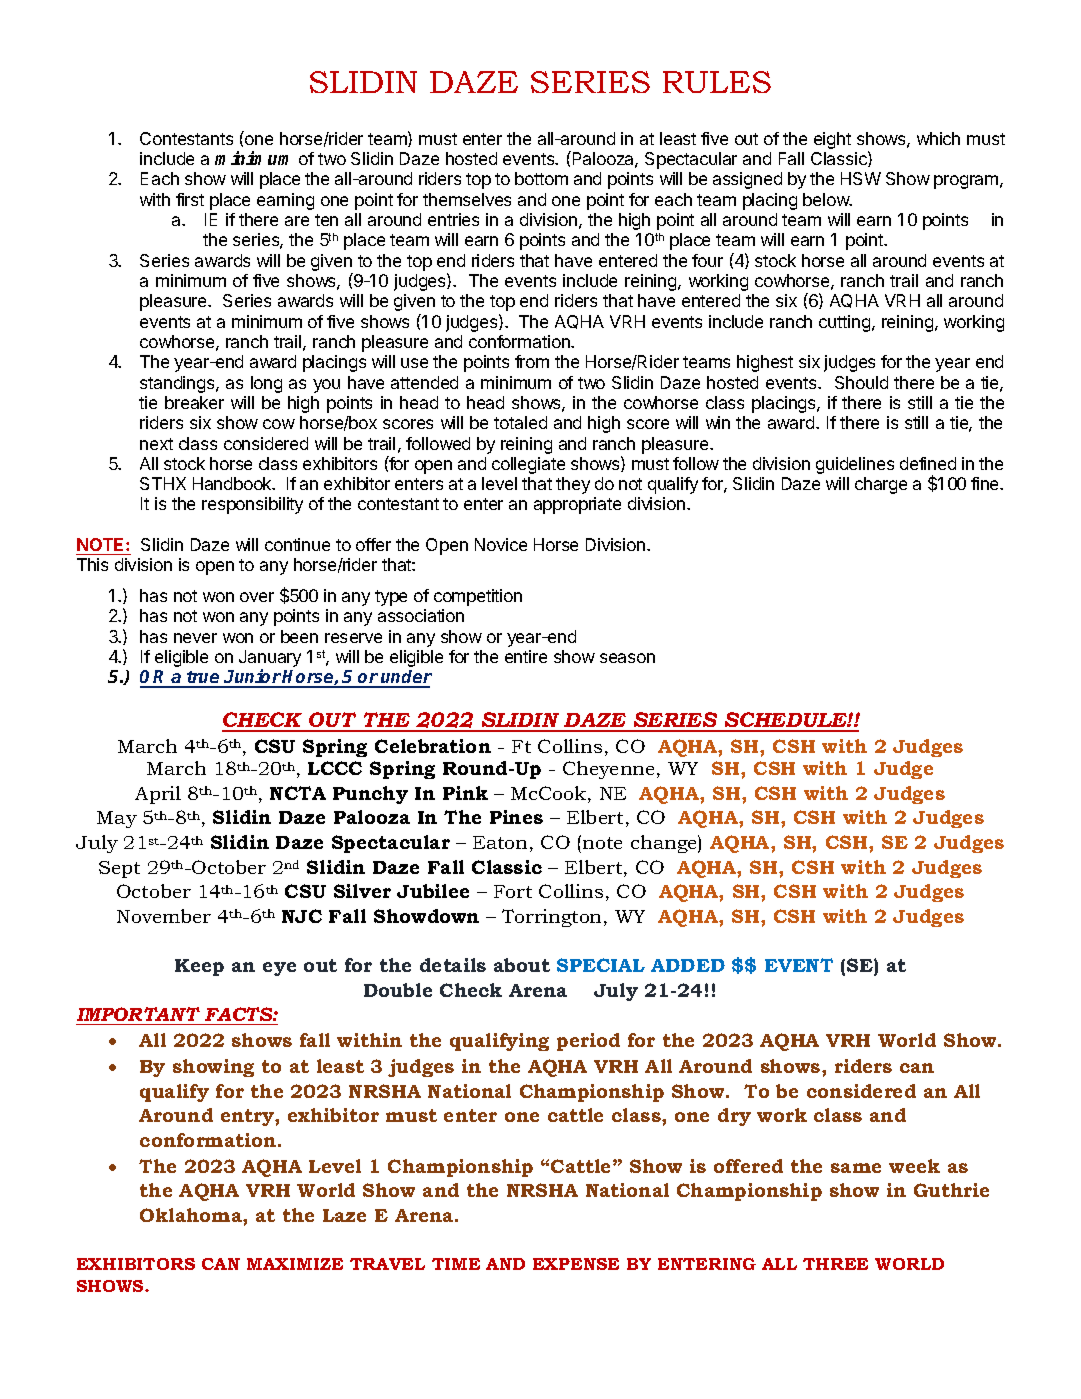  What do you see at coordinates (190, 199) in the screenshot?
I see `first` at bounding box center [190, 199].
